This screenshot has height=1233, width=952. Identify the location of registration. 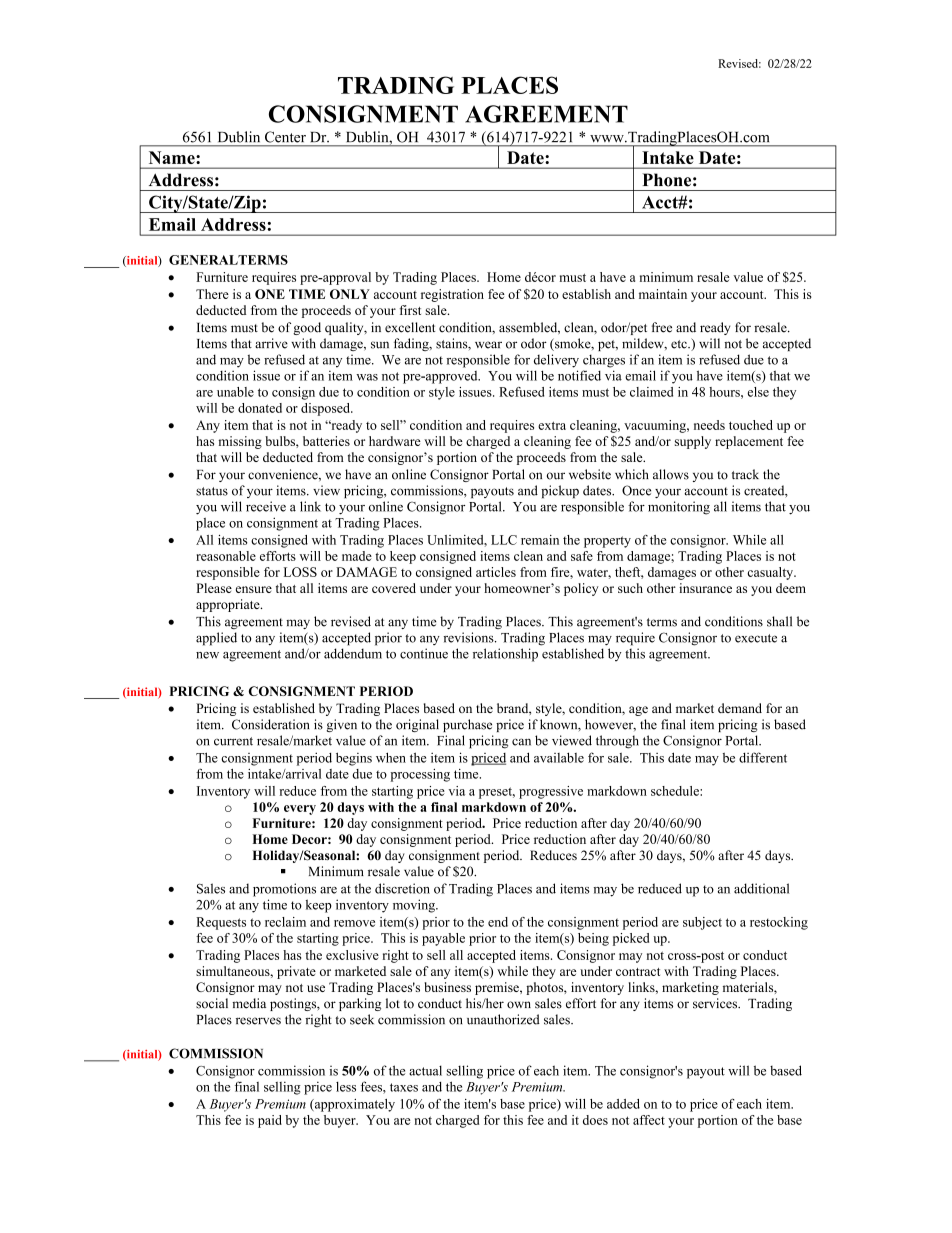
(452, 295).
